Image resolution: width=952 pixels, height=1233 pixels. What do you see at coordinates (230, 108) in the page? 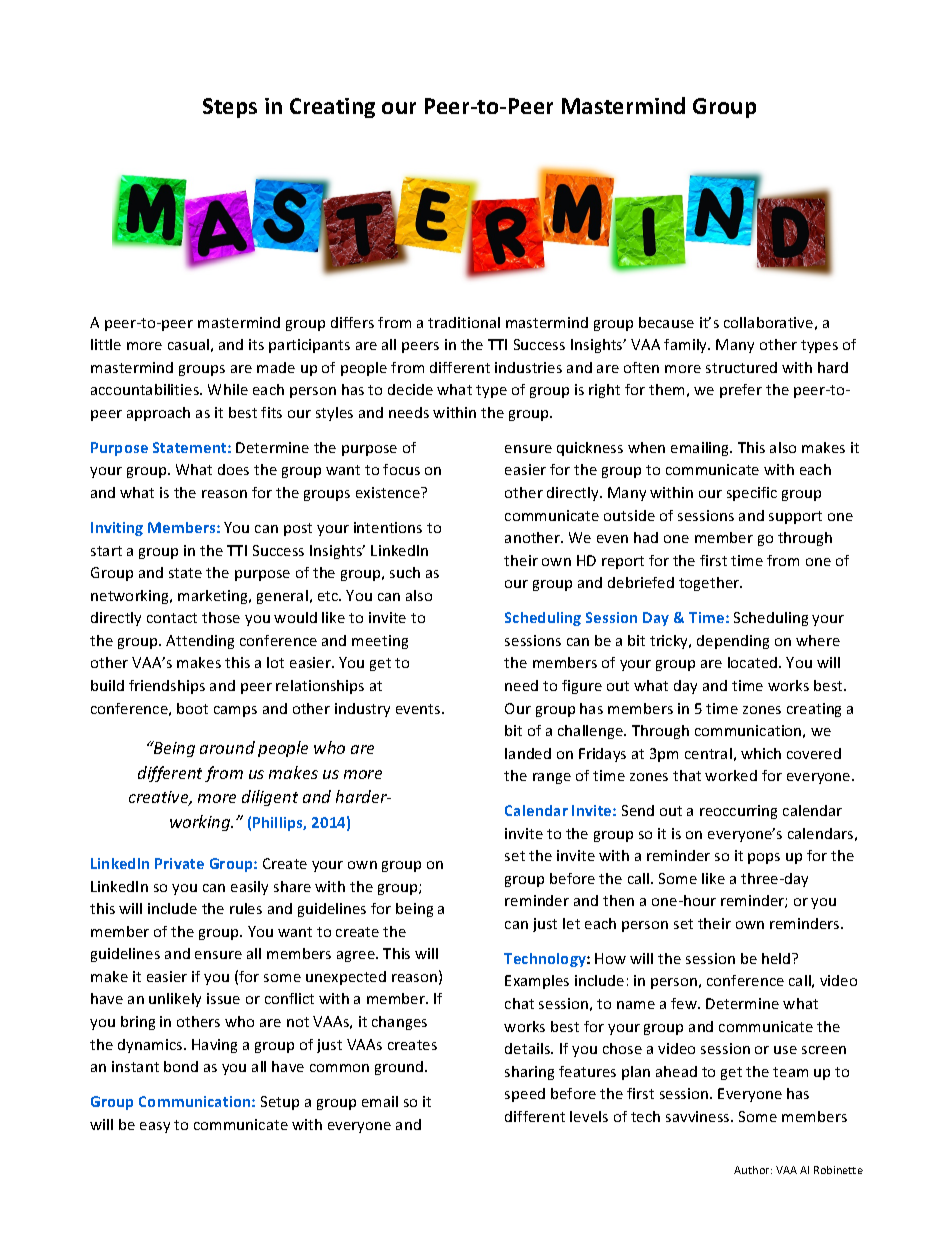
I see `Steps` at bounding box center [230, 108].
